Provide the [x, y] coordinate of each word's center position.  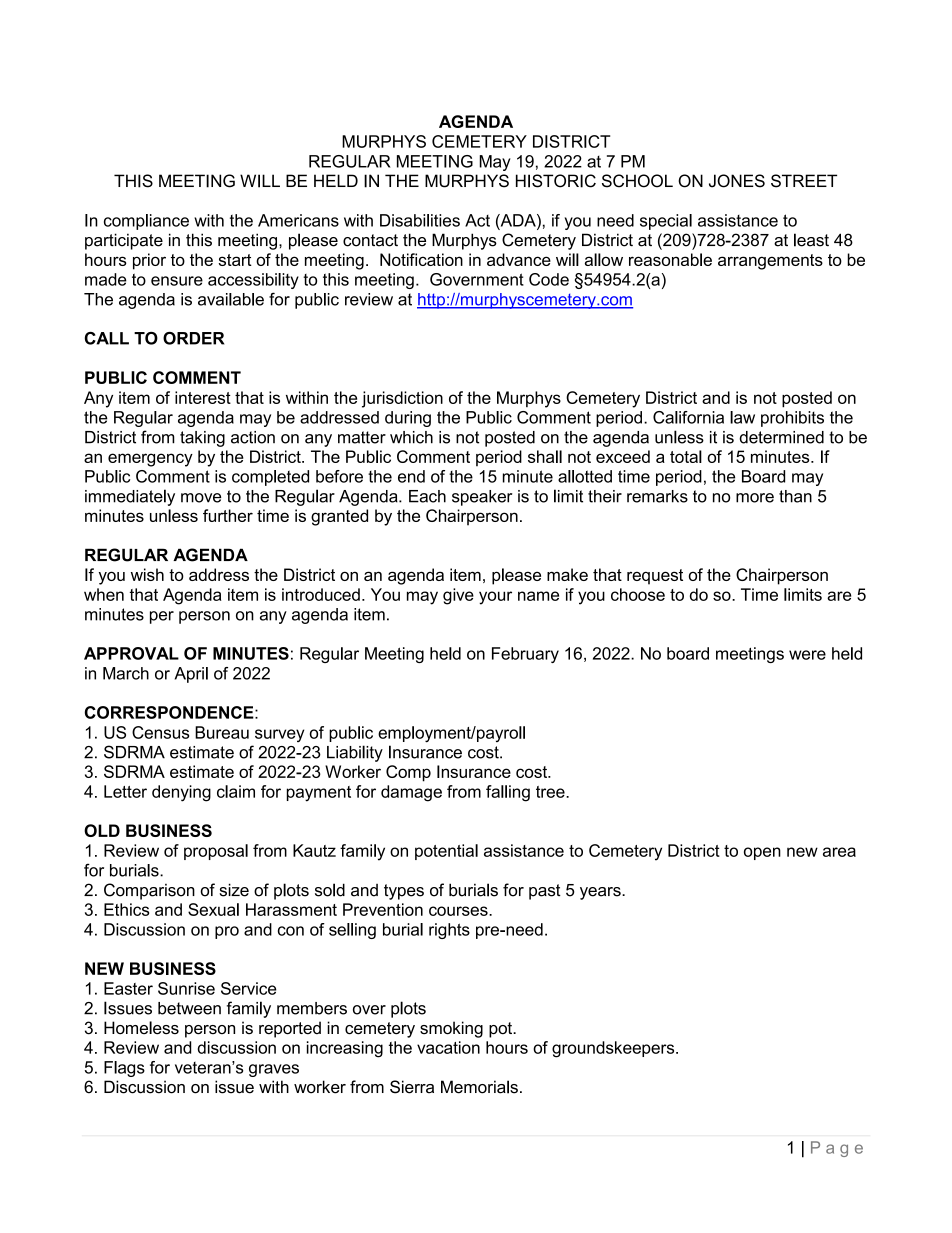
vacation [448, 1047]
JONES [737, 181]
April [191, 675]
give [458, 596]
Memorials [479, 1087]
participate [124, 241]
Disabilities [420, 220]
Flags [124, 1069]
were [807, 655]
